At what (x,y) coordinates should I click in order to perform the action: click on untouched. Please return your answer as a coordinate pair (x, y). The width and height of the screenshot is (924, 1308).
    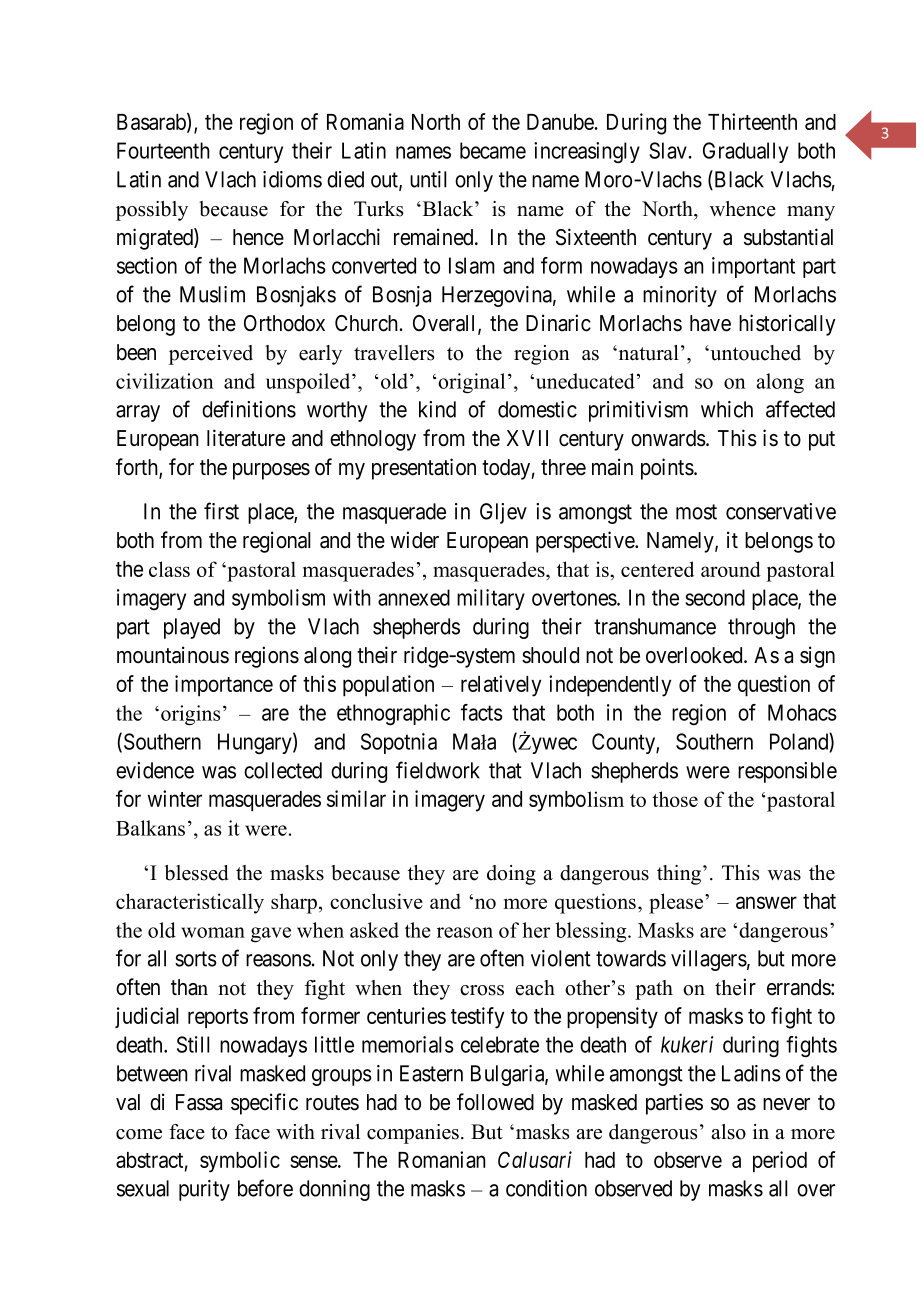
    Looking at the image, I should click on (754, 353).
